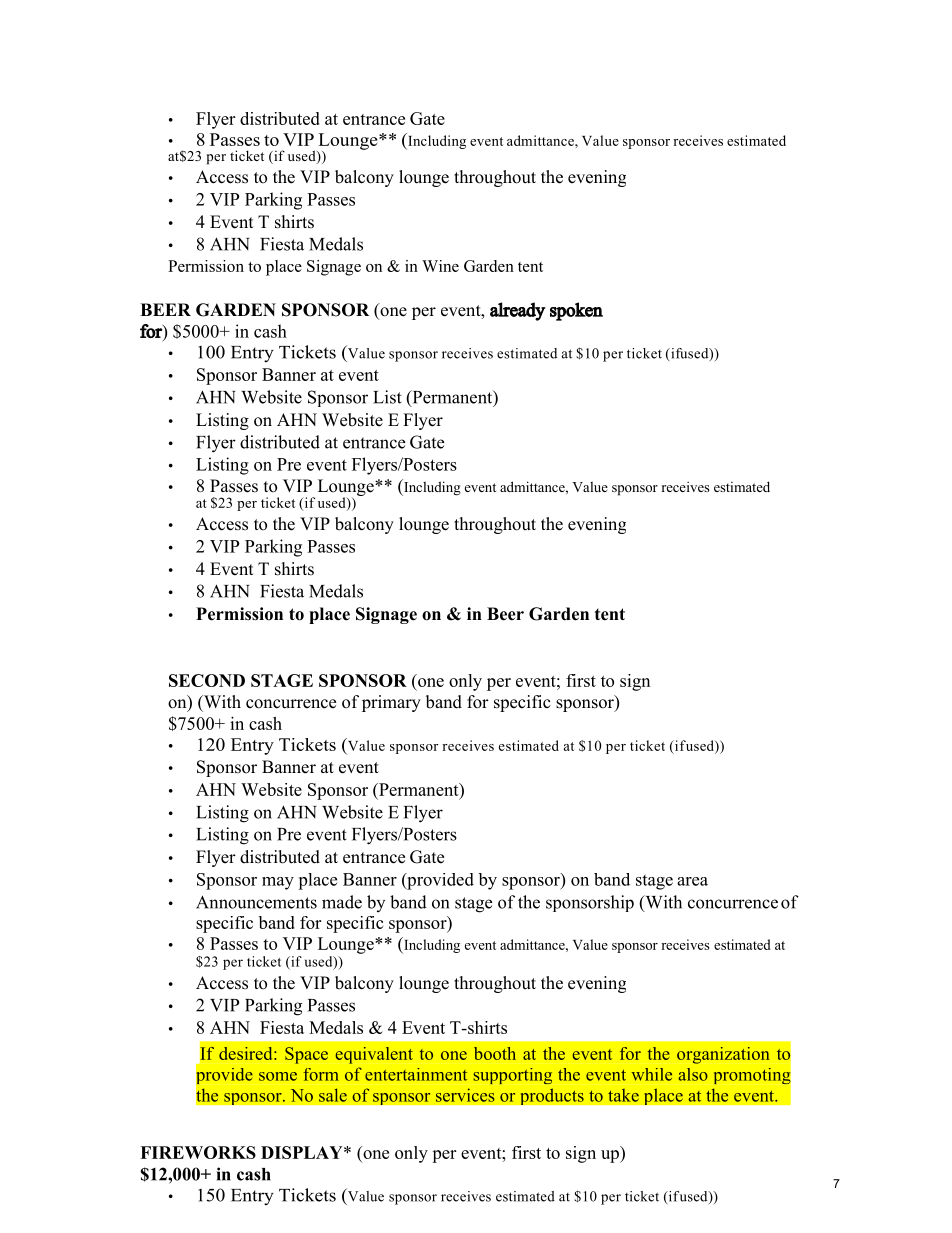 The height and width of the screenshot is (1233, 952). Describe the element at coordinates (692, 881) in the screenshot. I see `area` at that location.
